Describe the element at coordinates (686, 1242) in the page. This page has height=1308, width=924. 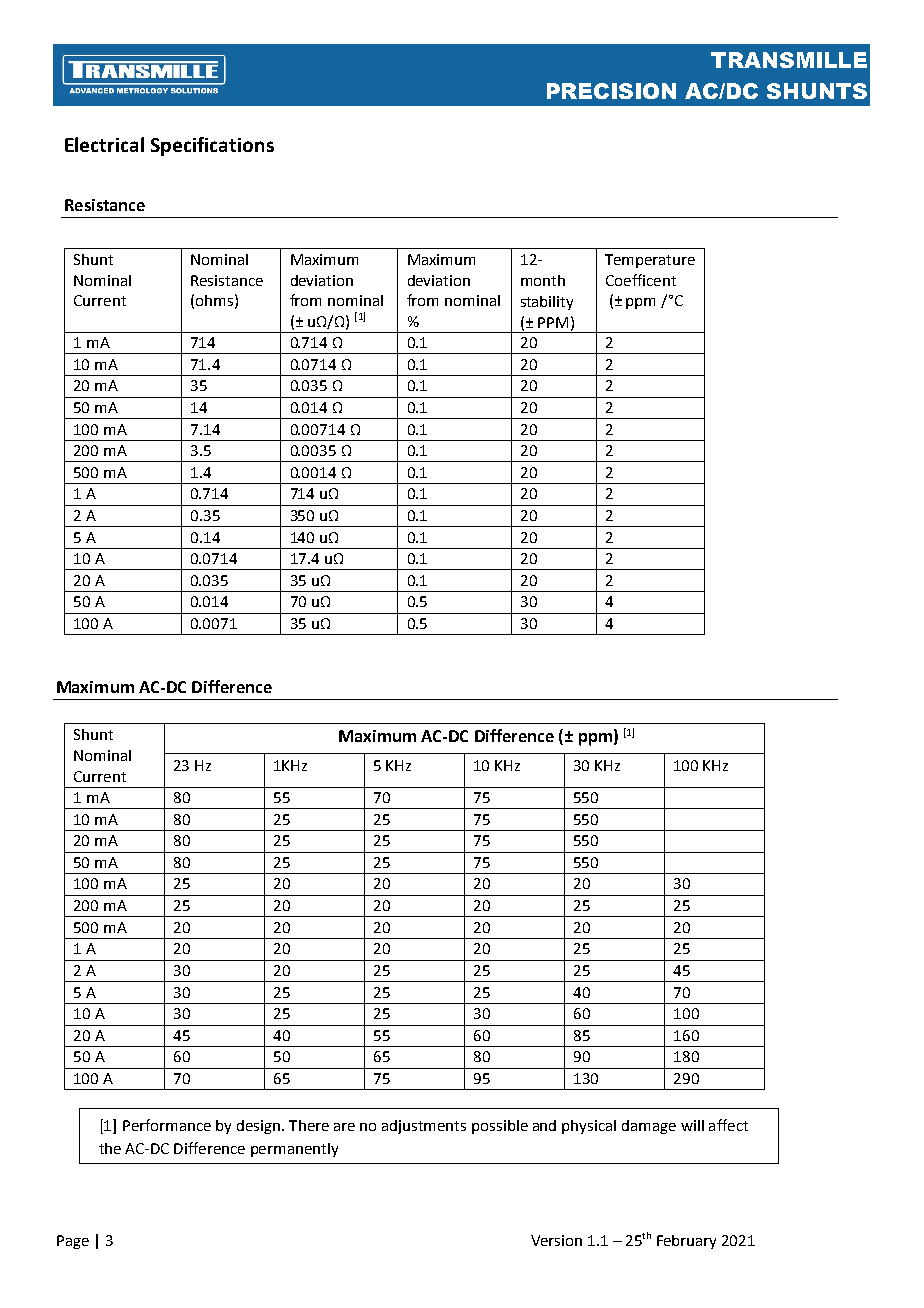
I see `February` at that location.
